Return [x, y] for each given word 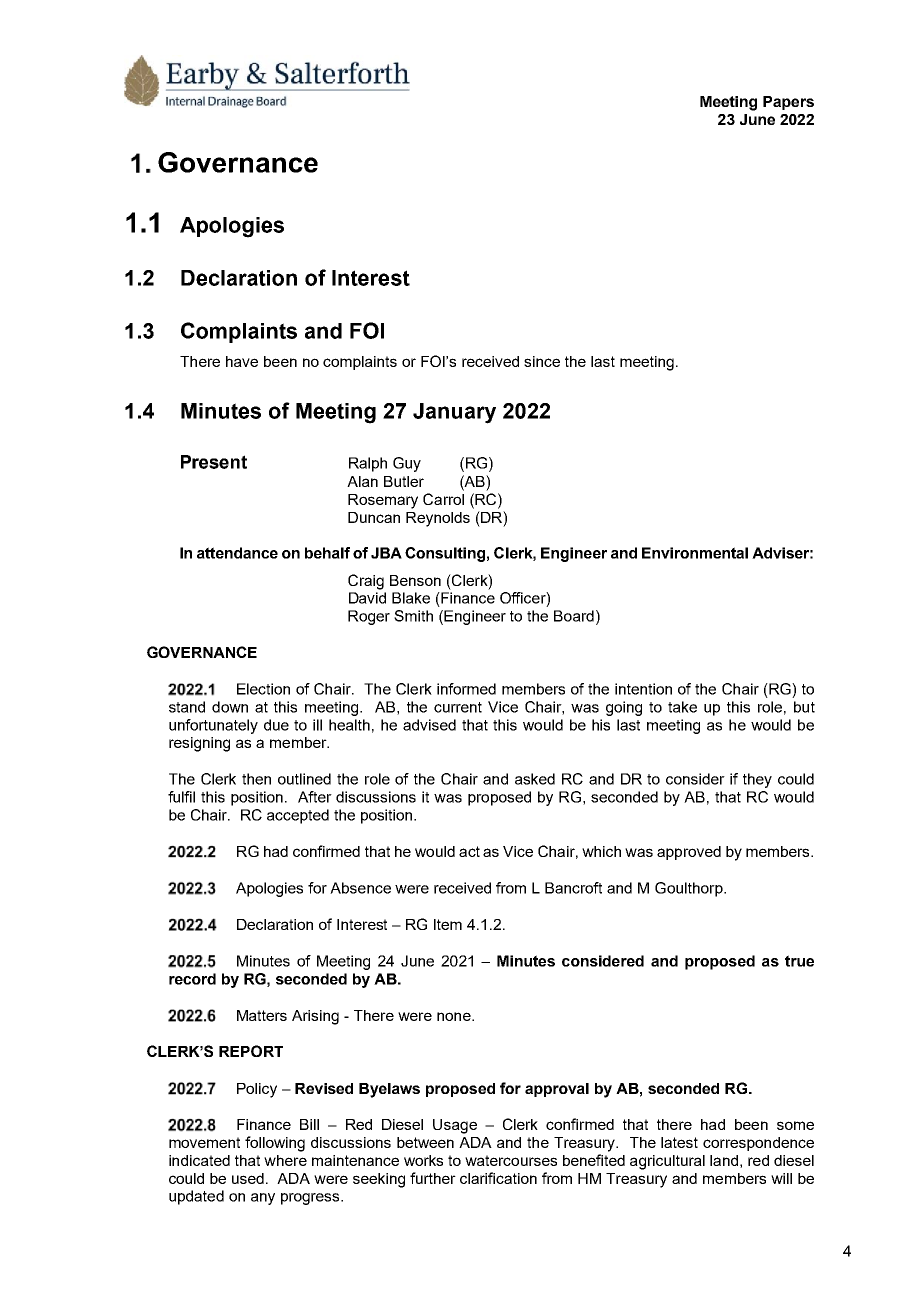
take [682, 707]
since [542, 361]
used [248, 1178]
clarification [498, 1178]
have [242, 361]
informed [466, 689]
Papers [788, 103]
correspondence [758, 1144]
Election [263, 689]
